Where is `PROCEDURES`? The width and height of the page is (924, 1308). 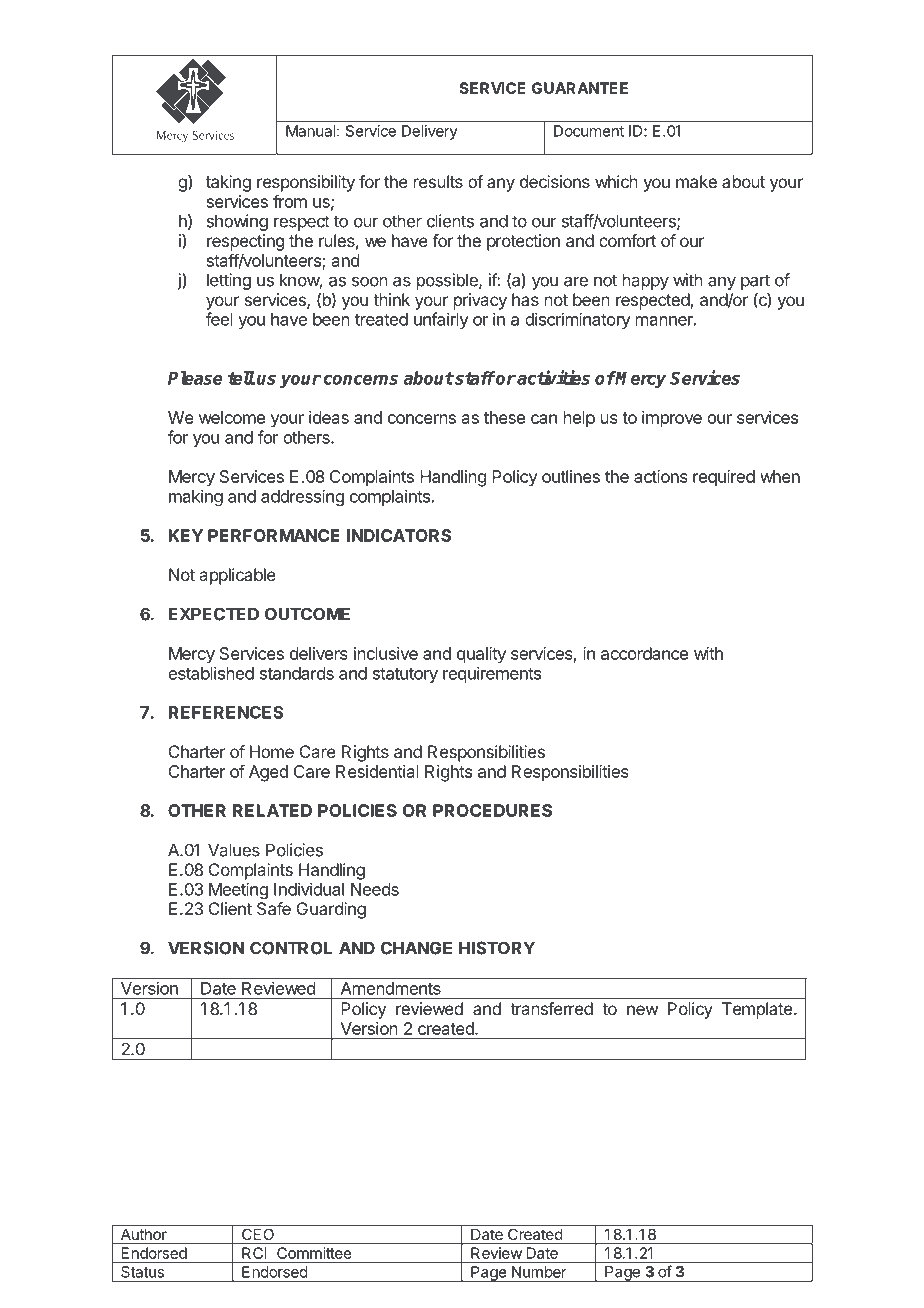 PROCEDURES is located at coordinates (492, 810).
